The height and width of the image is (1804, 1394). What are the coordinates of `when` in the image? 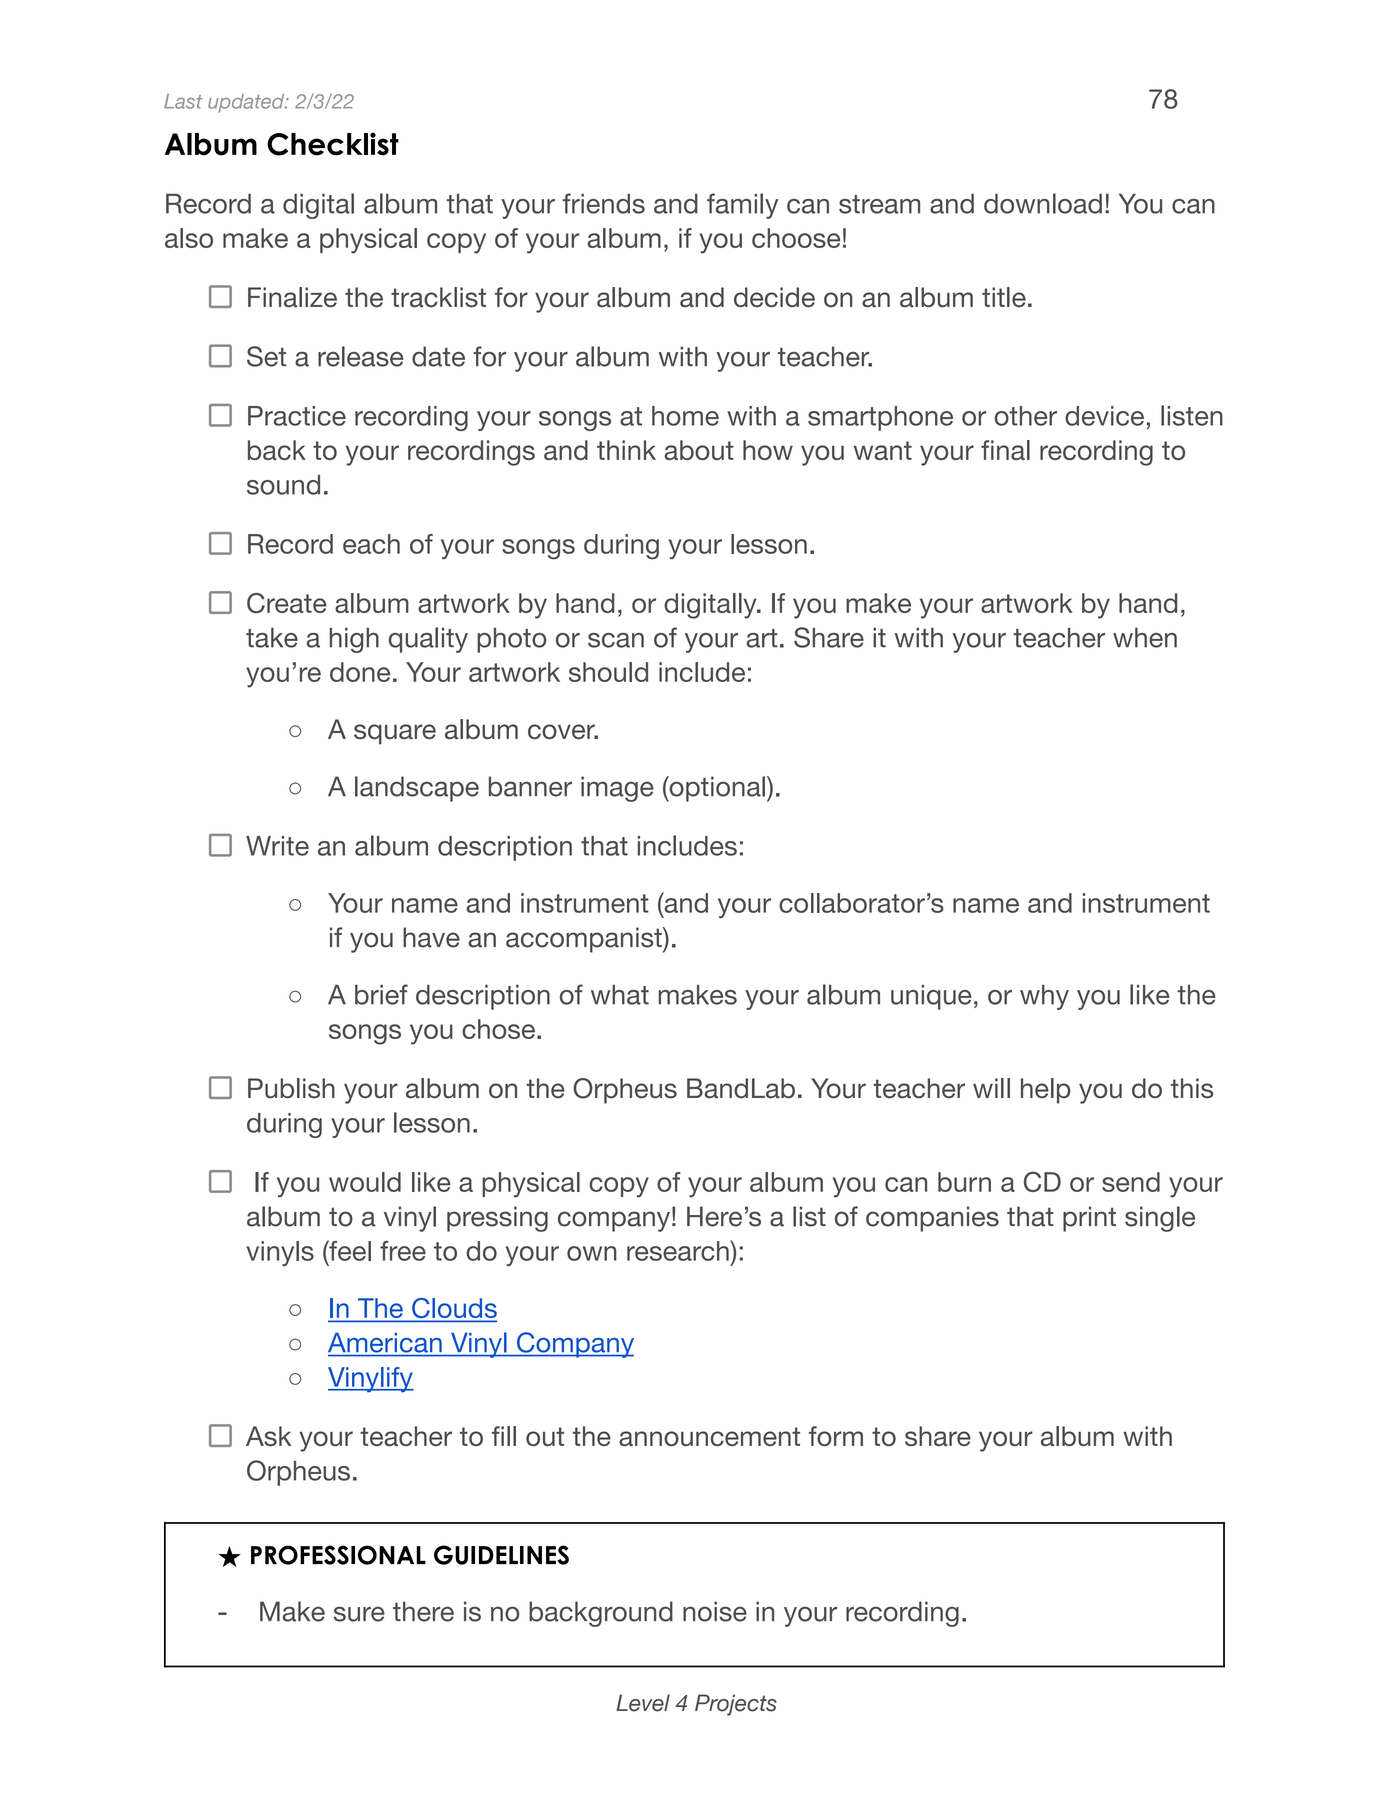 It's located at (1145, 637).
